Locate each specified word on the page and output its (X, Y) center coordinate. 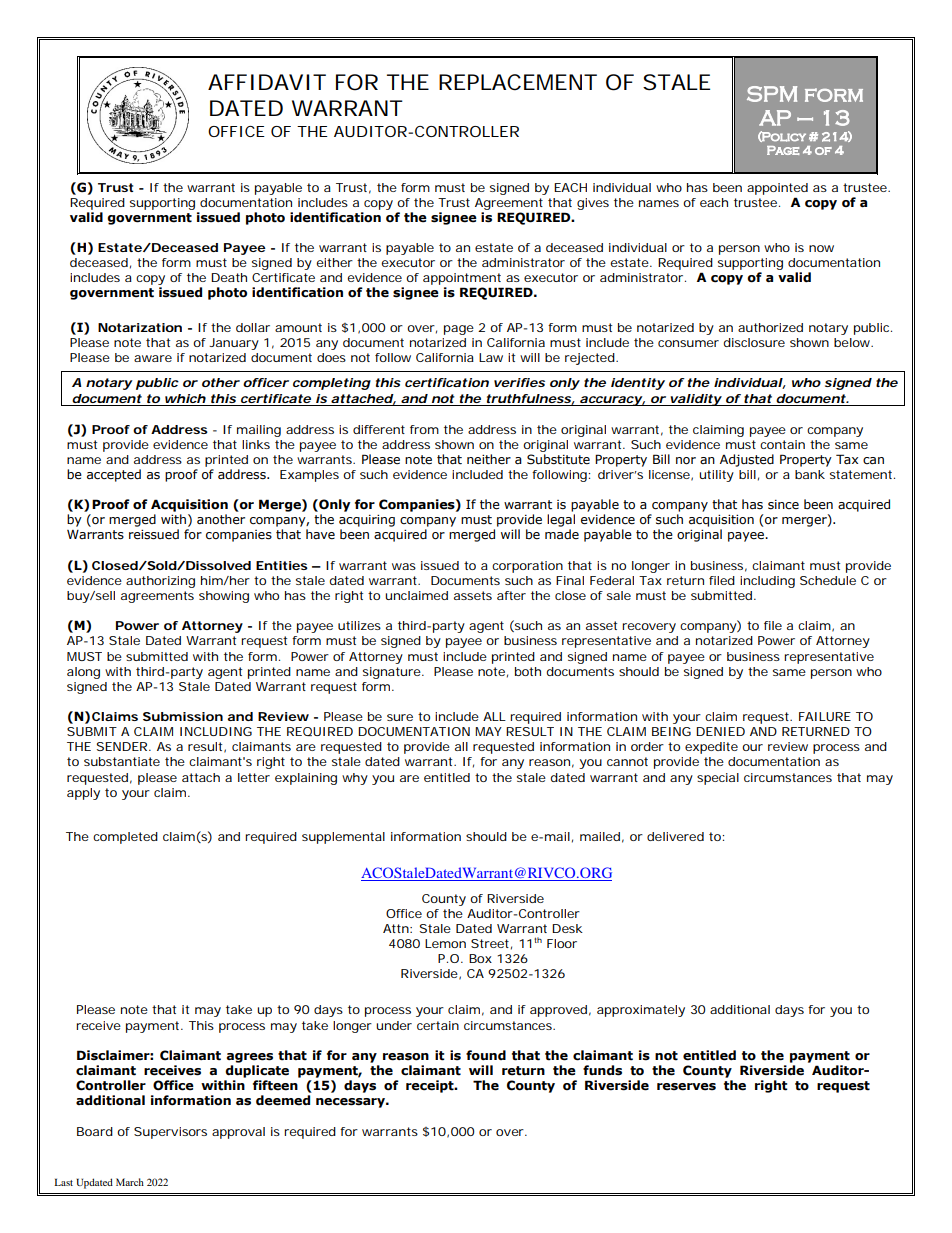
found (486, 1055)
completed (125, 838)
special (718, 779)
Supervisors (170, 1133)
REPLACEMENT (518, 82)
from (424, 429)
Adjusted (747, 460)
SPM (772, 94)
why (355, 779)
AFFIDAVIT (267, 82)
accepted (114, 475)
